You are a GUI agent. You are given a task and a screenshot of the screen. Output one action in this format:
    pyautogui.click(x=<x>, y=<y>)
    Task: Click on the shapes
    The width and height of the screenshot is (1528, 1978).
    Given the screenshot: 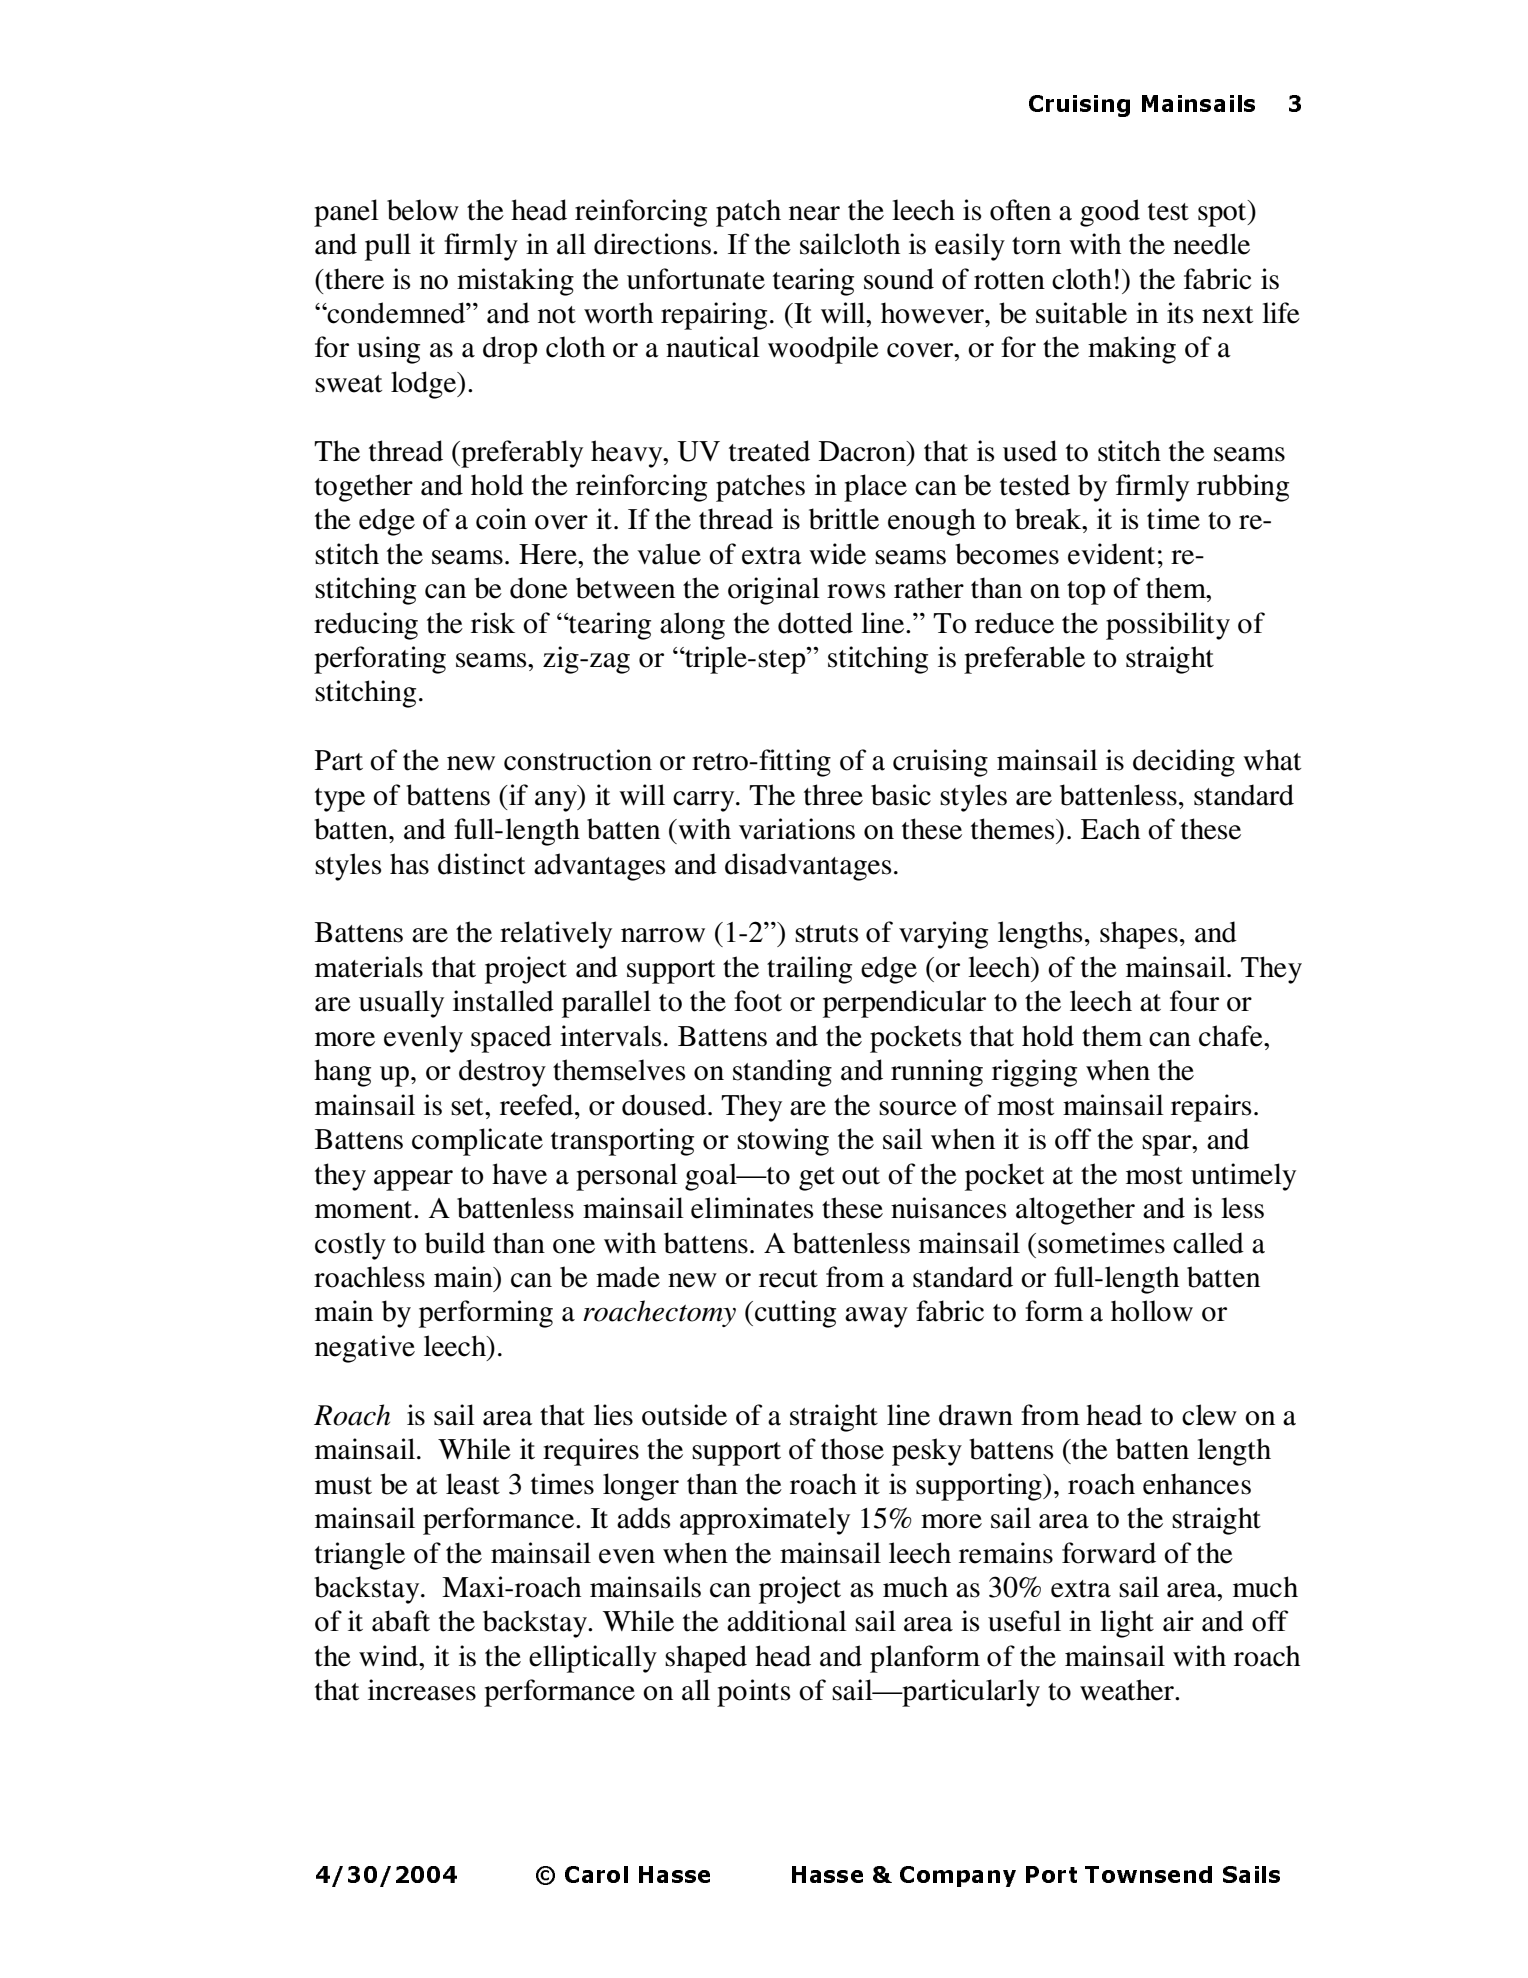 What is the action you would take?
    pyautogui.click(x=1139, y=935)
